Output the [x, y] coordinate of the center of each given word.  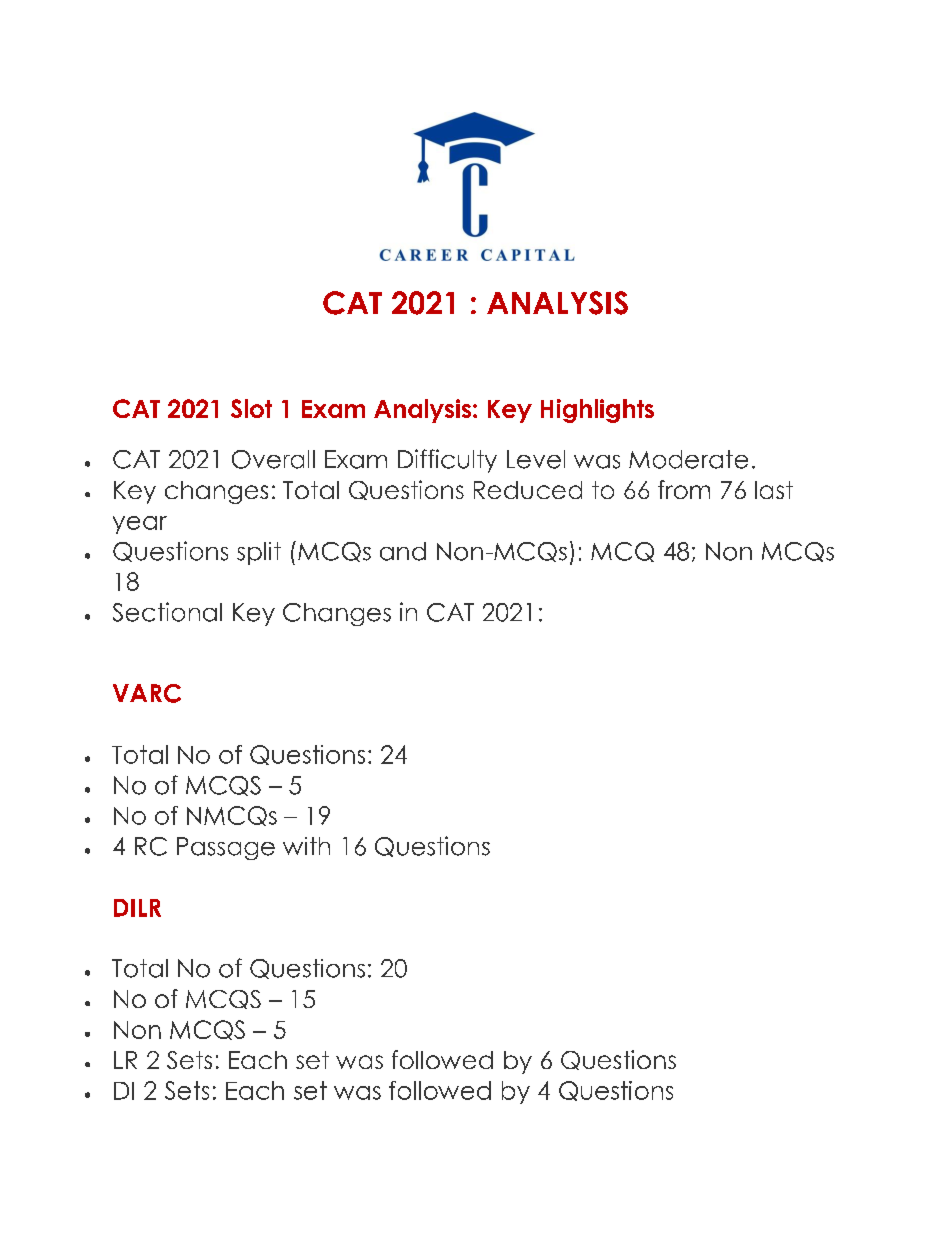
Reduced [528, 490]
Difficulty [447, 461]
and [403, 551]
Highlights [597, 411]
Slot [251, 408]
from [684, 489]
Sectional [167, 612]
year [140, 525]
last [774, 490]
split [259, 553]
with [306, 846]
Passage [226, 848]
